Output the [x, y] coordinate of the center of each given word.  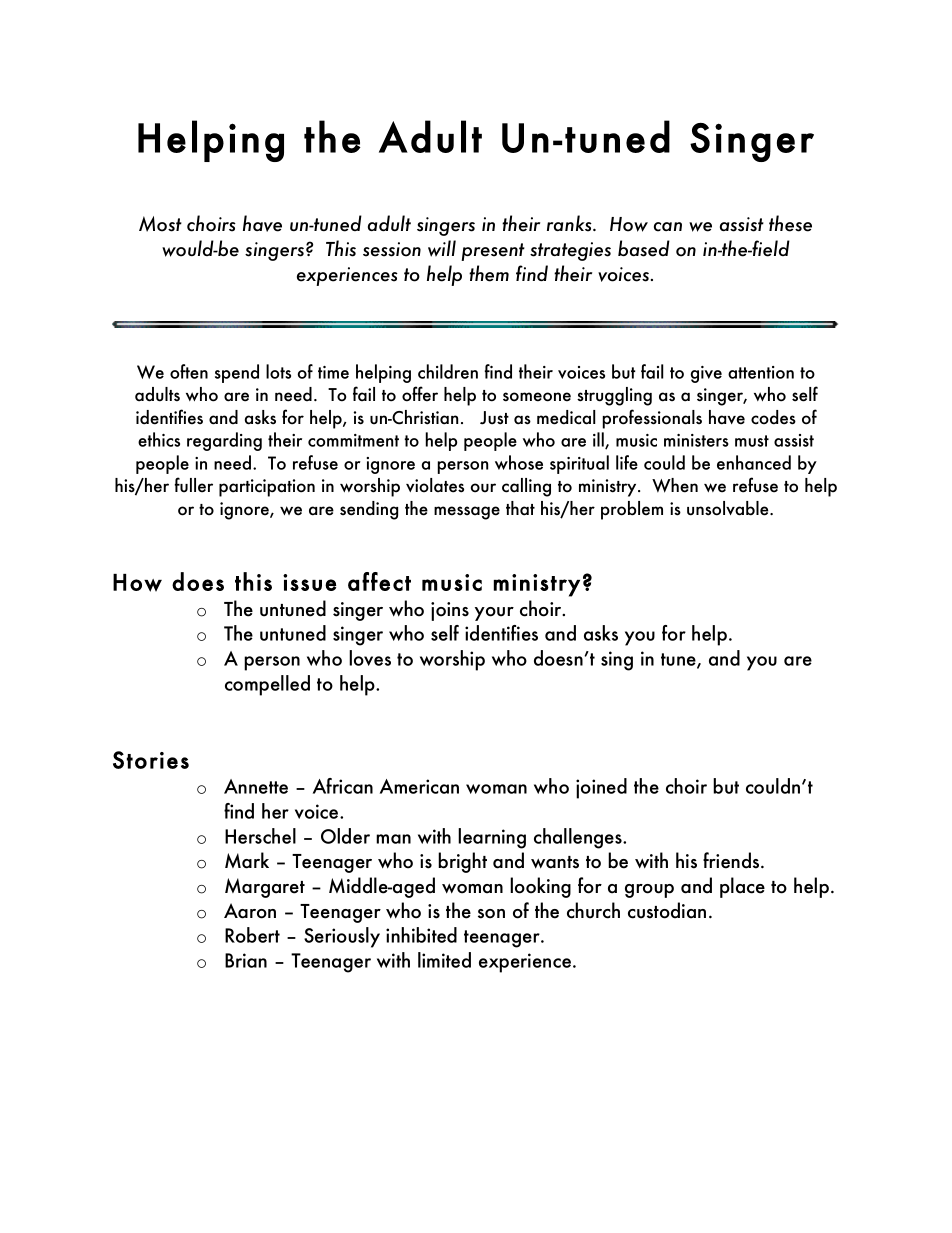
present [493, 252]
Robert [252, 935]
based [644, 248]
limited [444, 960]
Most [160, 224]
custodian [667, 910]
